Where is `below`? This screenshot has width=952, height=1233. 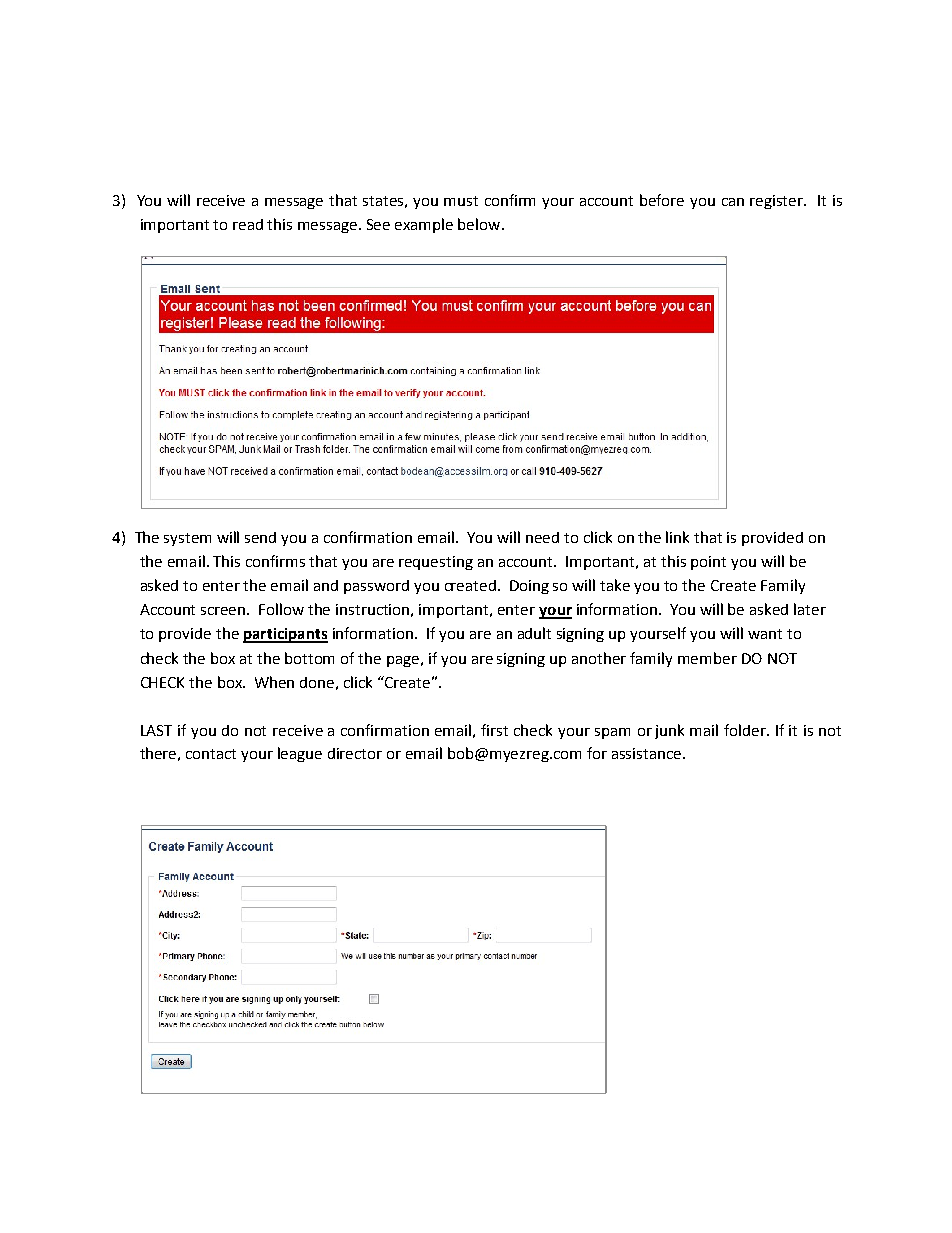
below is located at coordinates (480, 224).
